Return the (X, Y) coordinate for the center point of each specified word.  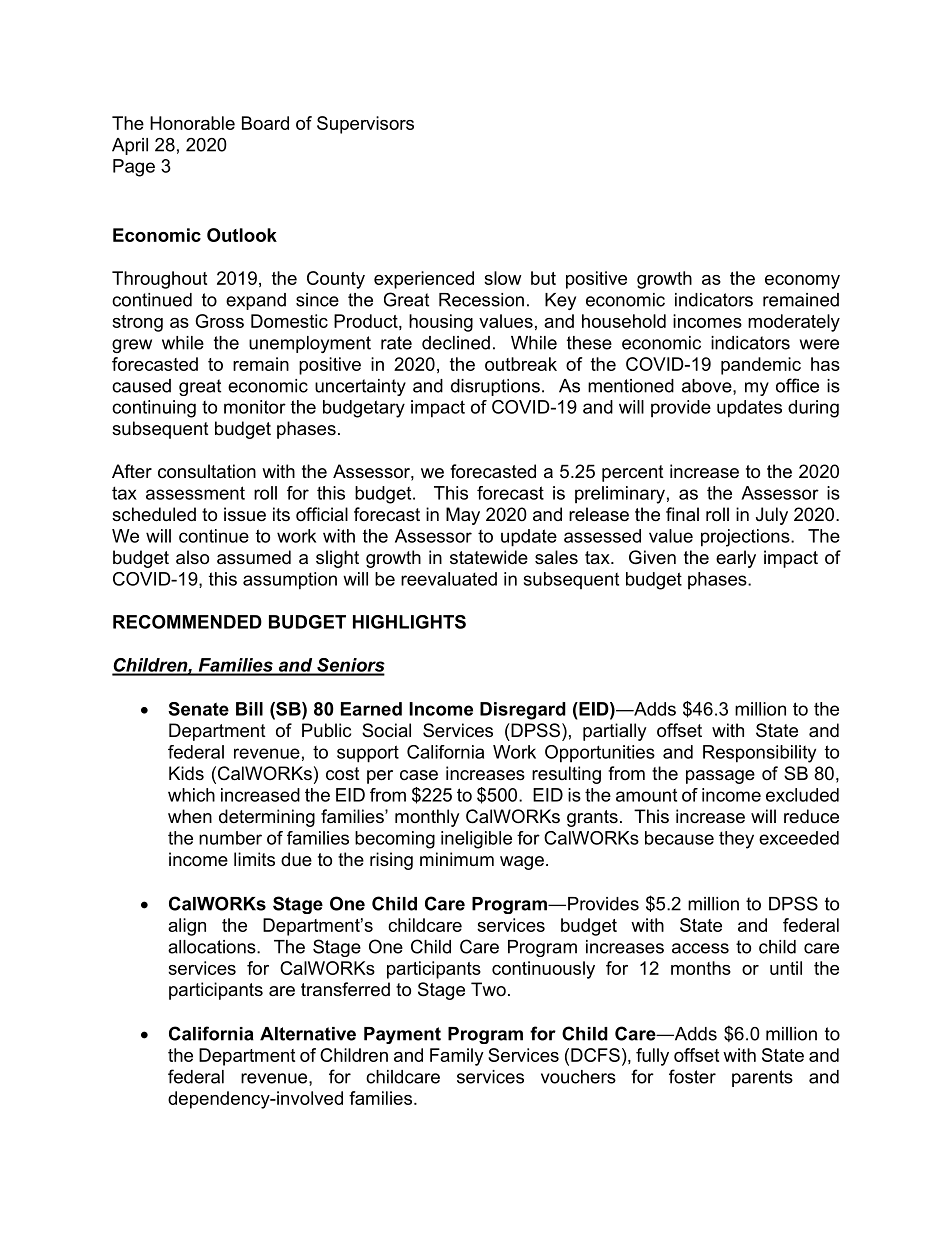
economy (802, 282)
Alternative (308, 1034)
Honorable (192, 123)
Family (457, 1057)
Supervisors (365, 125)
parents (762, 1078)
